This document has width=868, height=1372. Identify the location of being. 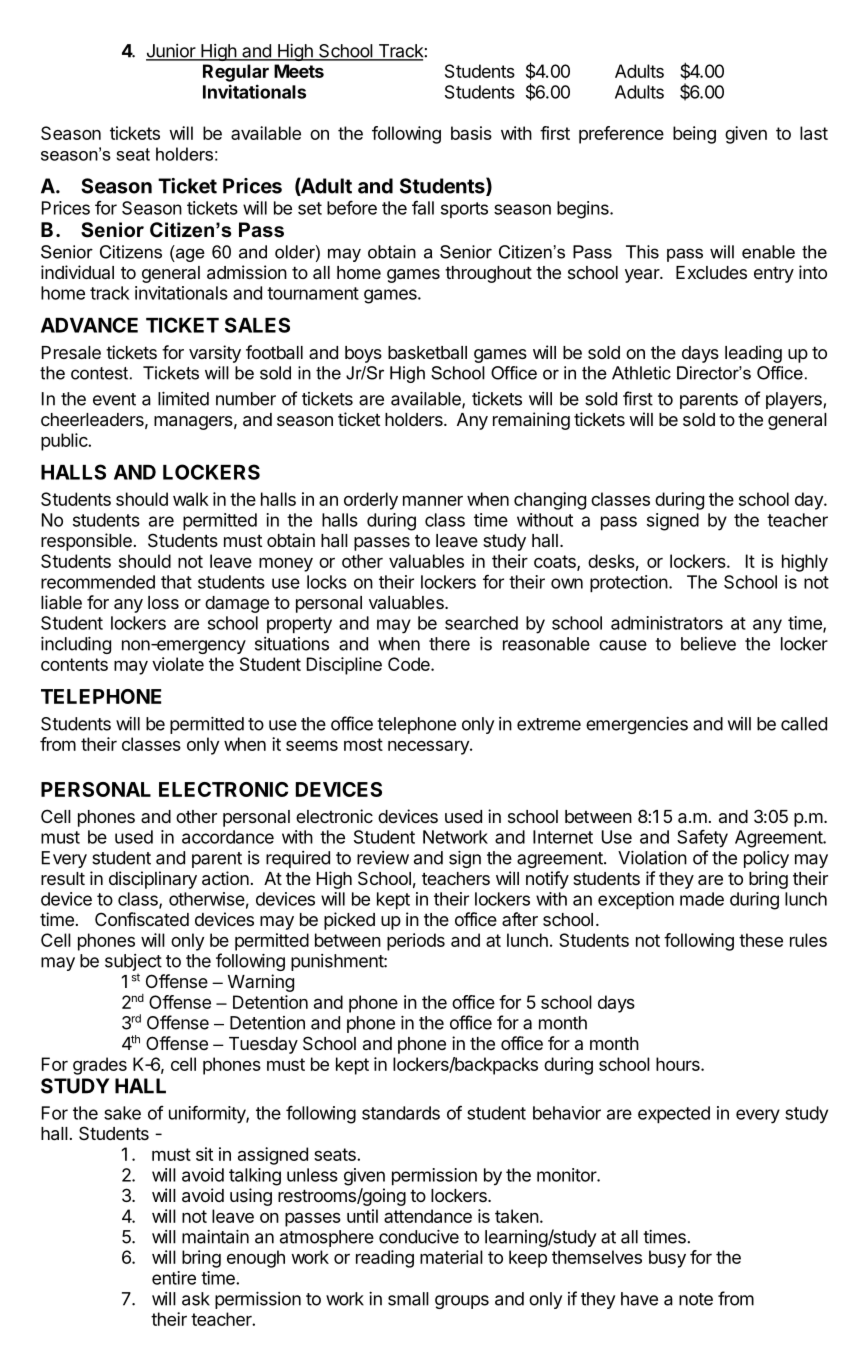
(694, 135).
